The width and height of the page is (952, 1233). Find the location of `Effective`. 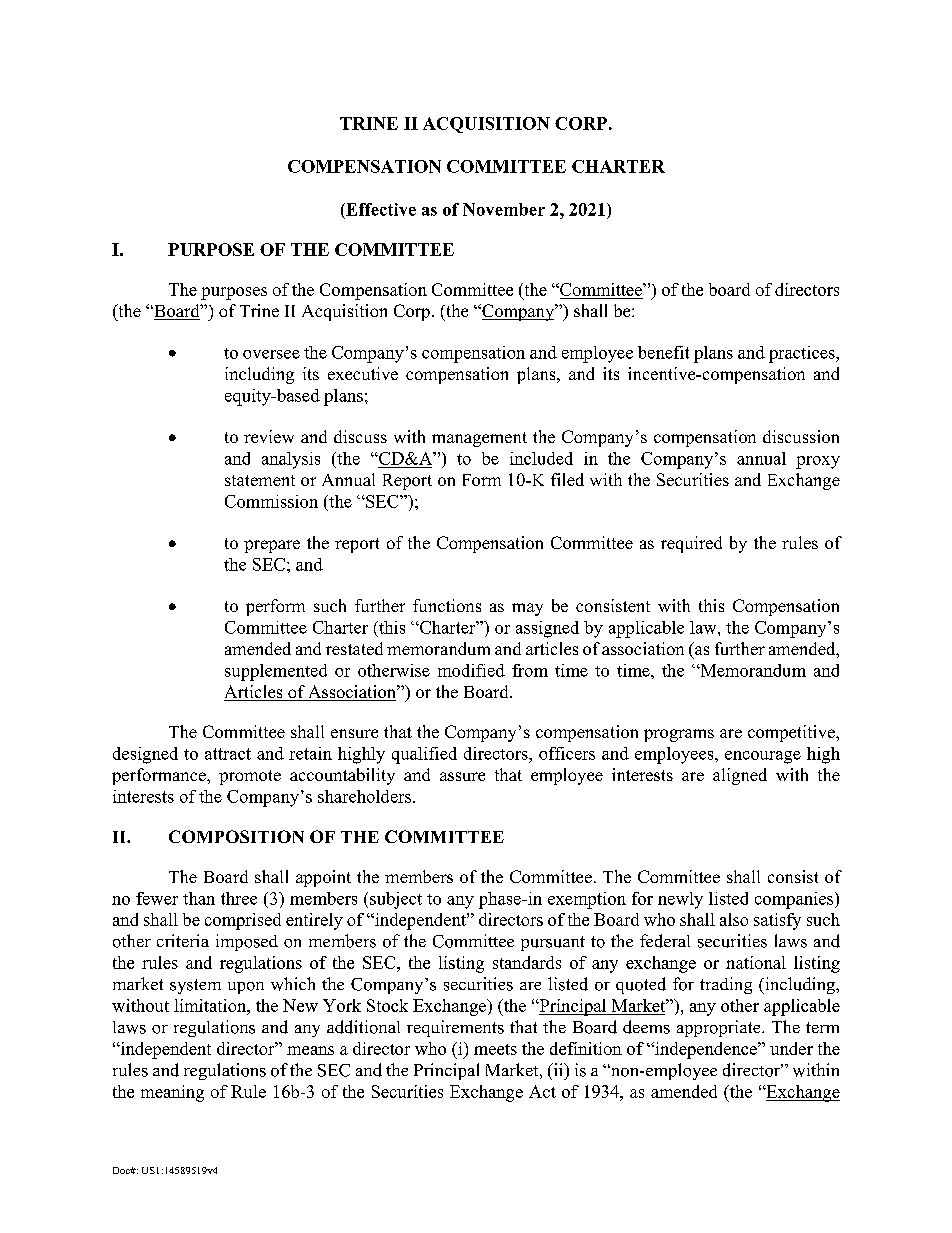

Effective is located at coordinates (380, 209).
